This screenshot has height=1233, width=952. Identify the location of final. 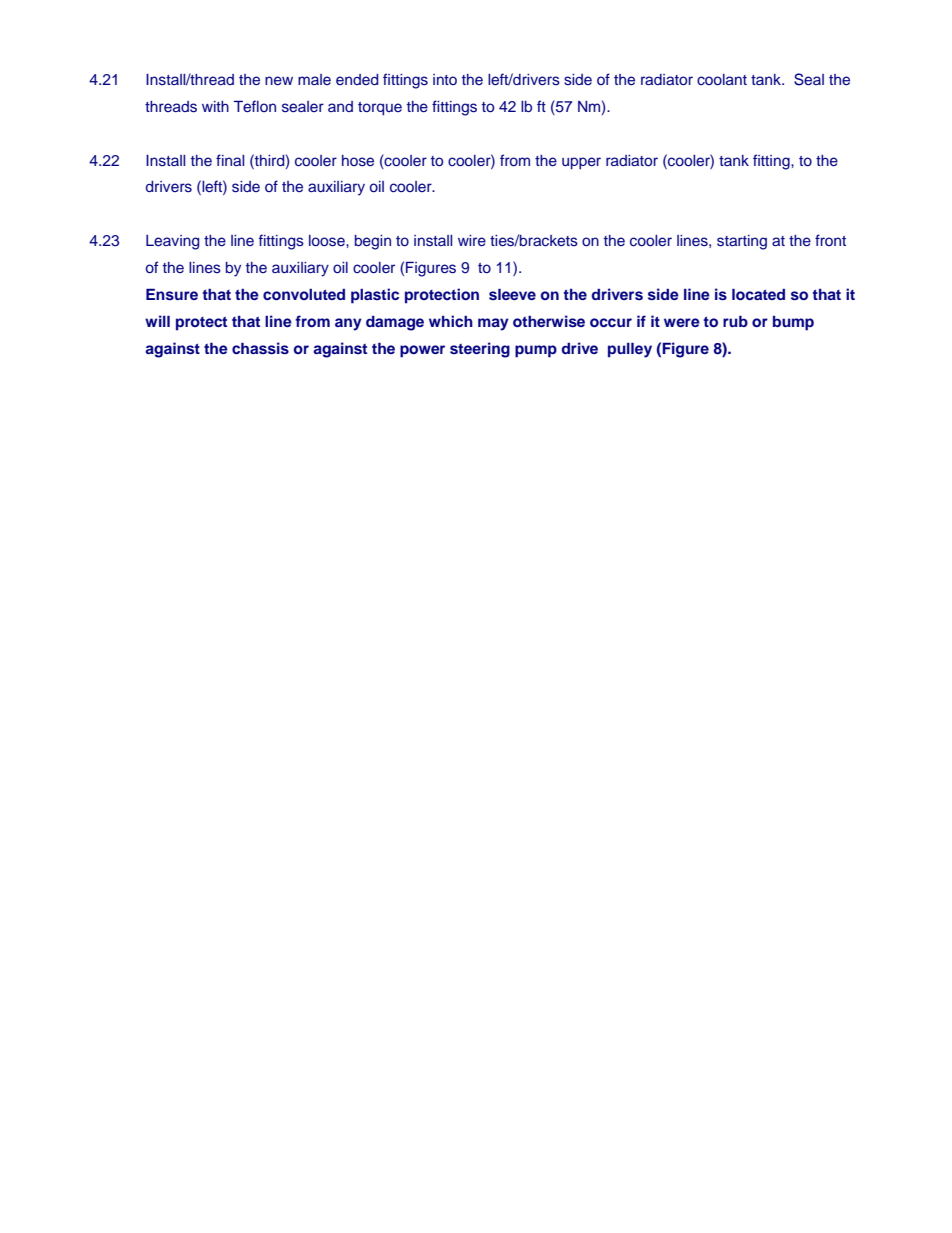
(230, 160).
